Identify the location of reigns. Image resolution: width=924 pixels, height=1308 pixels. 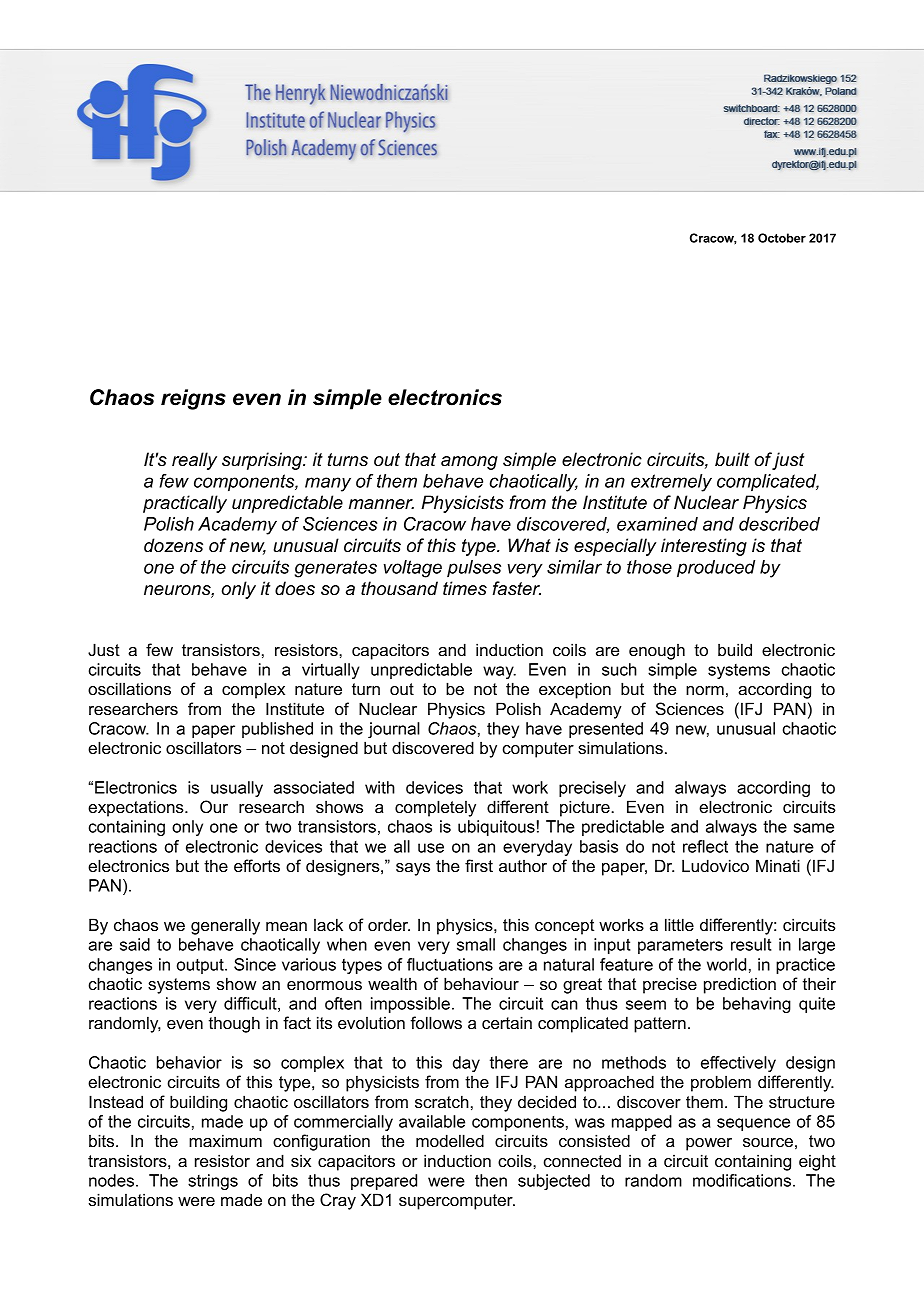
(193, 399).
